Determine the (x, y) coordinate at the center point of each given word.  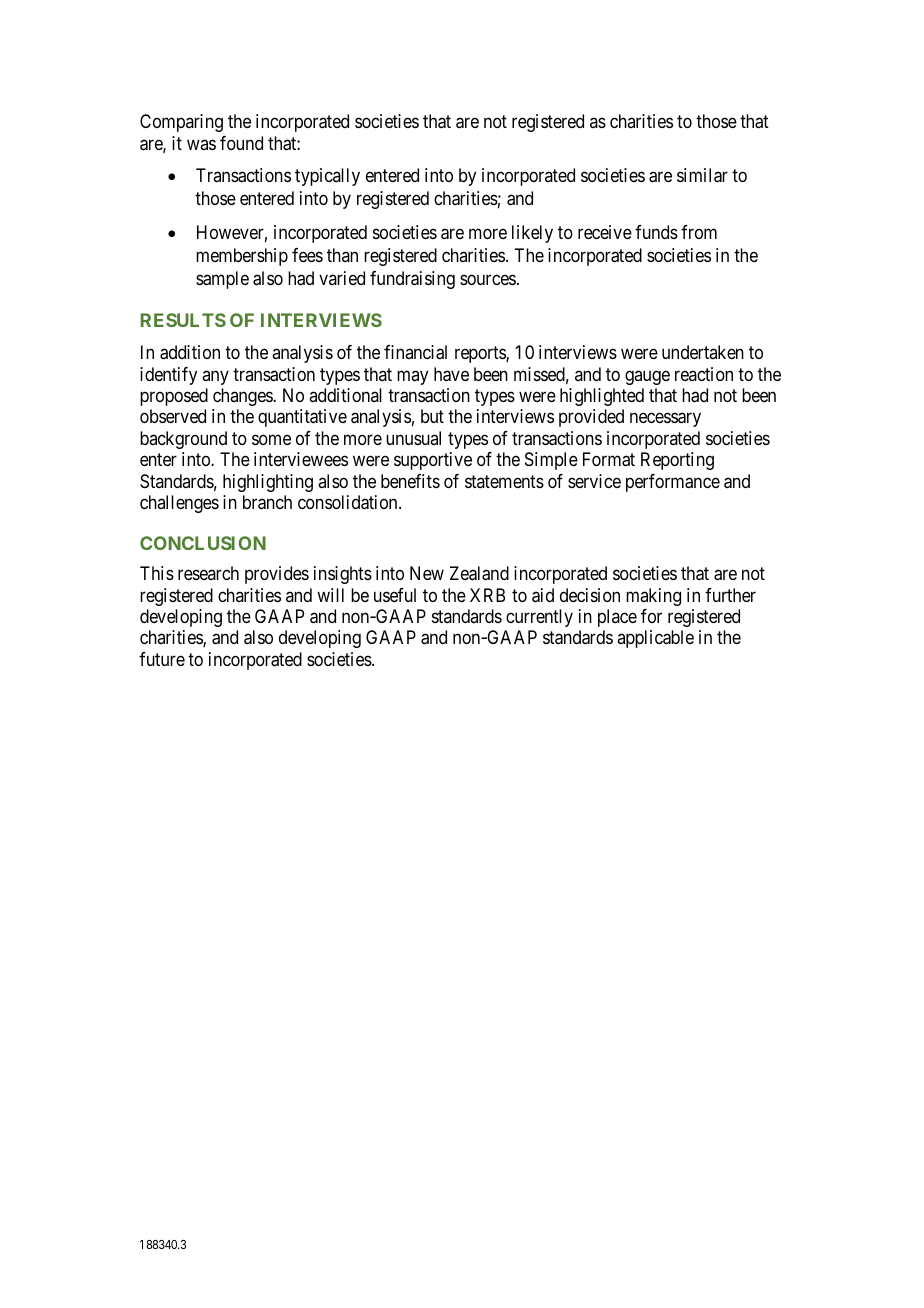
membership (242, 257)
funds (656, 232)
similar (702, 175)
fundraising (412, 280)
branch (267, 502)
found (241, 143)
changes (243, 397)
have (451, 374)
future (162, 659)
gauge (647, 377)
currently (539, 618)
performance (673, 483)
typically (327, 177)
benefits (410, 481)
